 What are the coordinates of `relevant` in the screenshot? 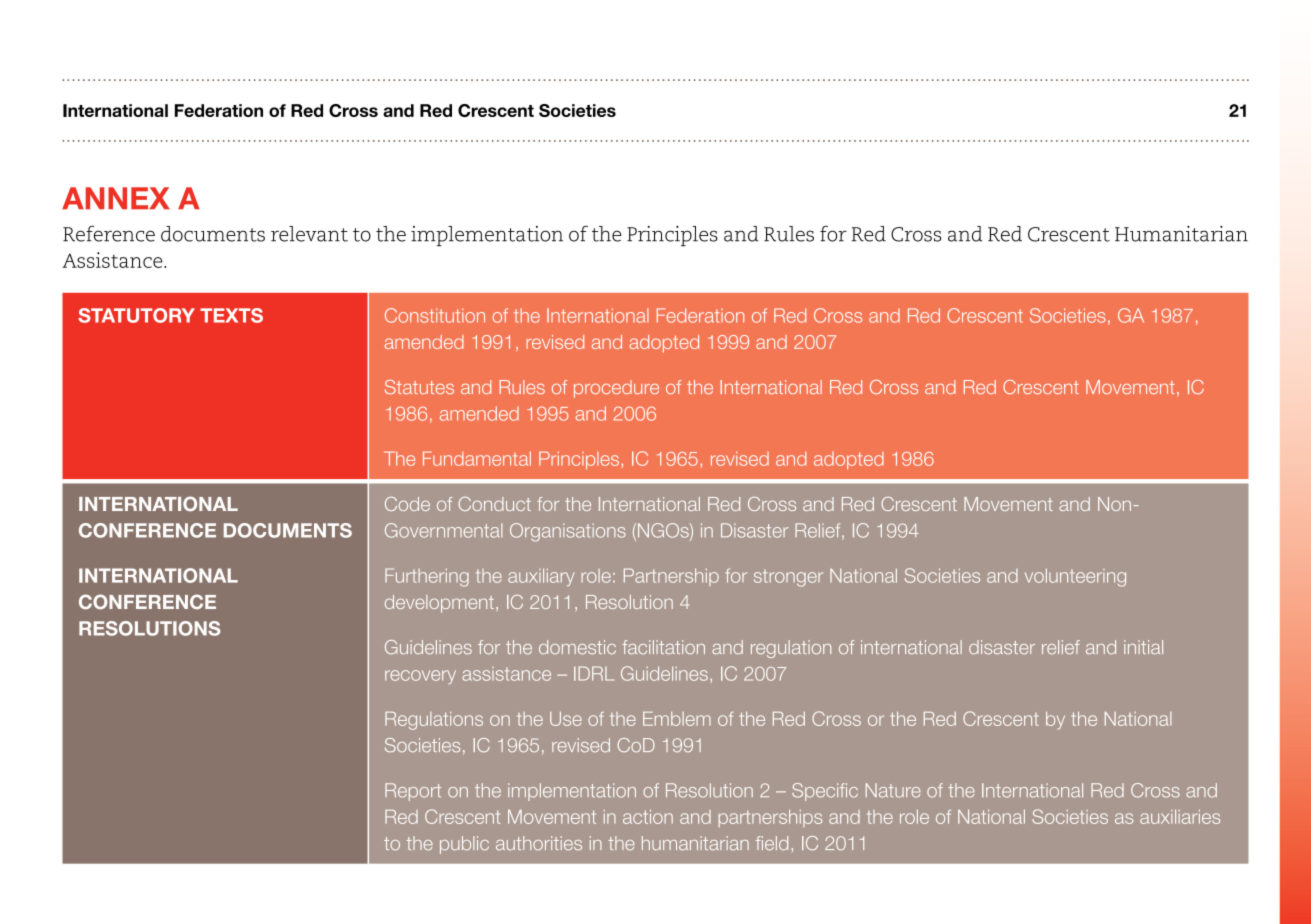 It's located at (309, 234).
